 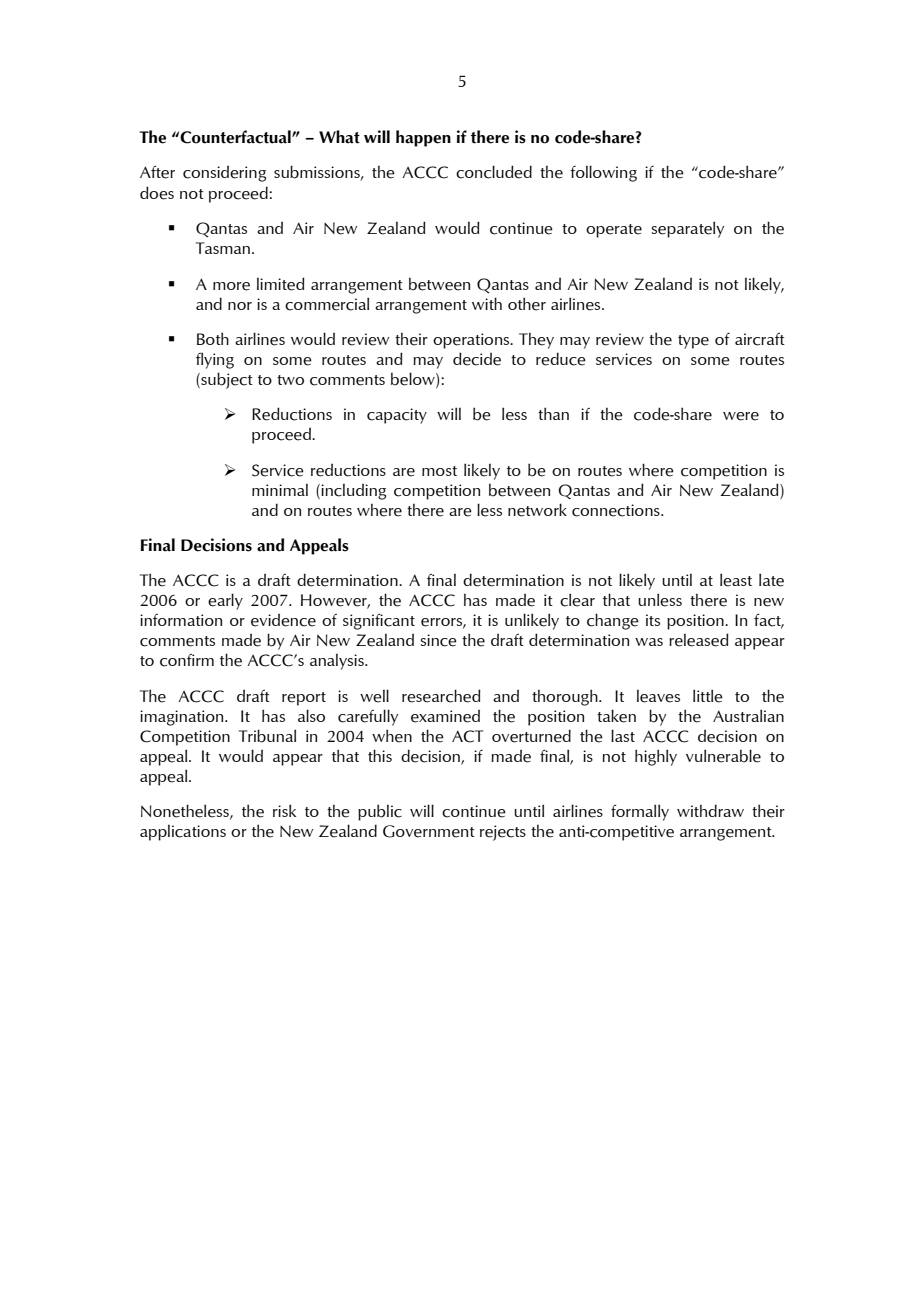 What do you see at coordinates (617, 510) in the screenshot?
I see `connections` at bounding box center [617, 510].
